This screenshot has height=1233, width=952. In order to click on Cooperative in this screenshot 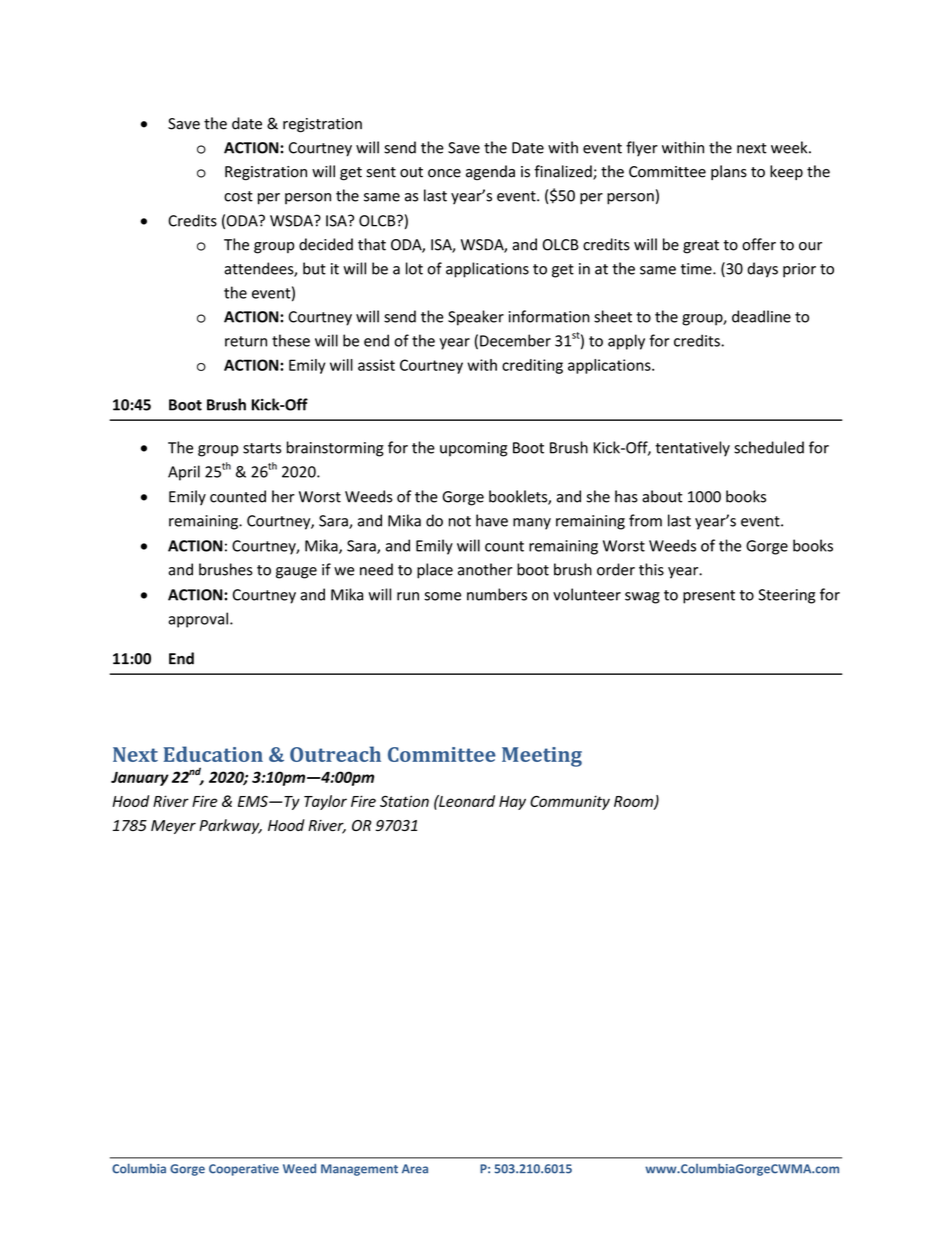, I will do `click(244, 1170)`.
